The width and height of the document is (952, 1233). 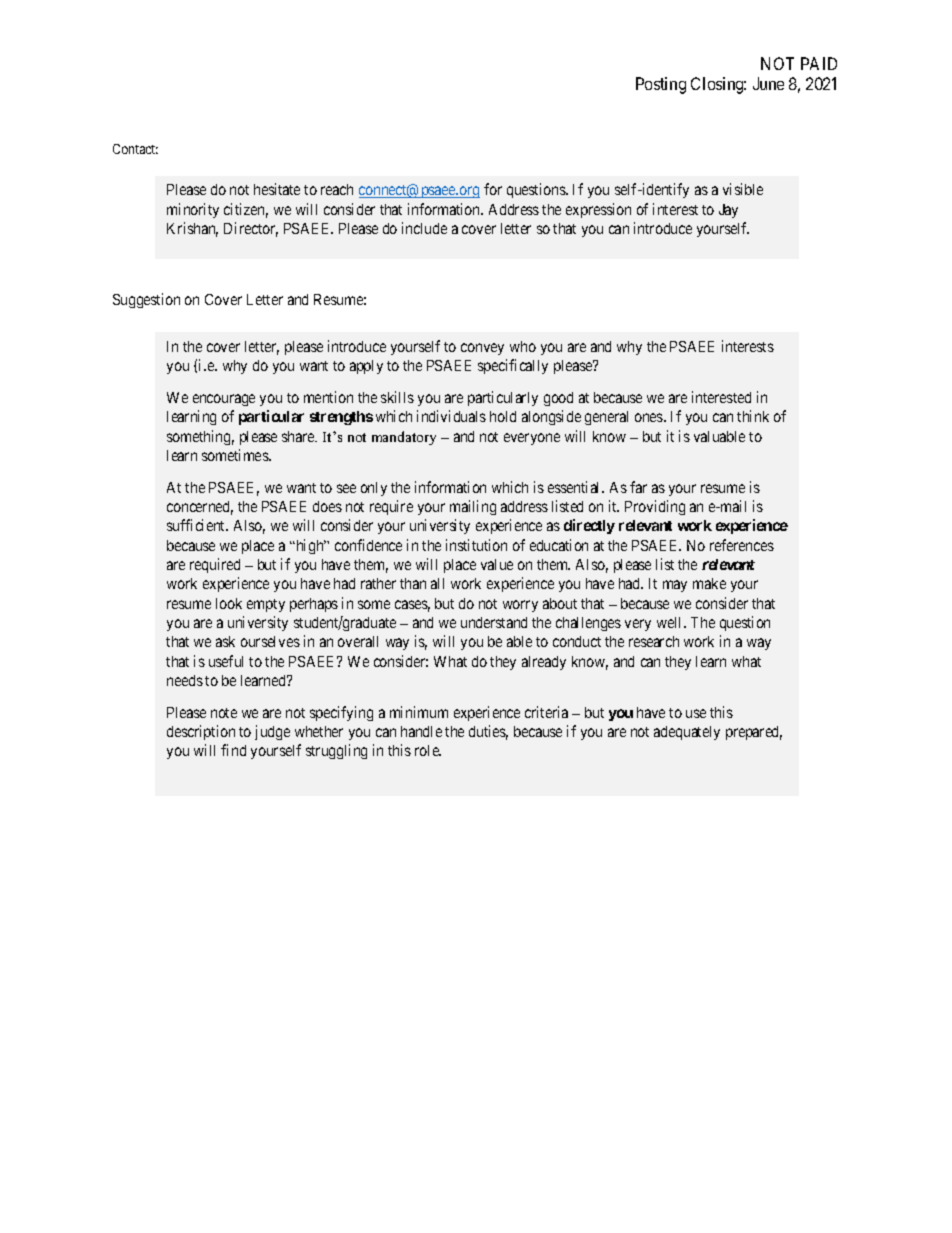 I want to click on convey, so click(x=482, y=349).
